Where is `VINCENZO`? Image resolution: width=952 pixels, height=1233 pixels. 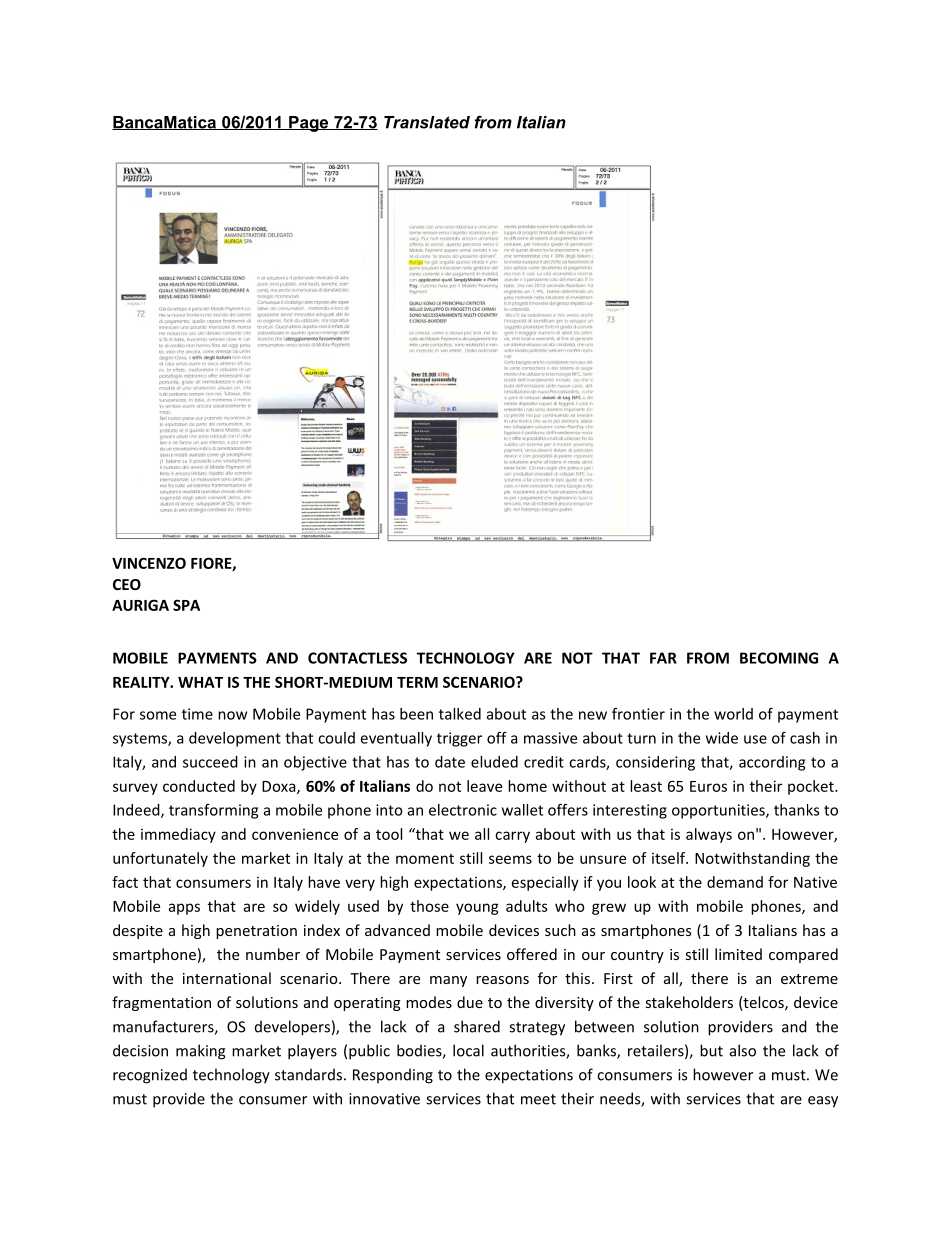 VINCENZO is located at coordinates (149, 563).
